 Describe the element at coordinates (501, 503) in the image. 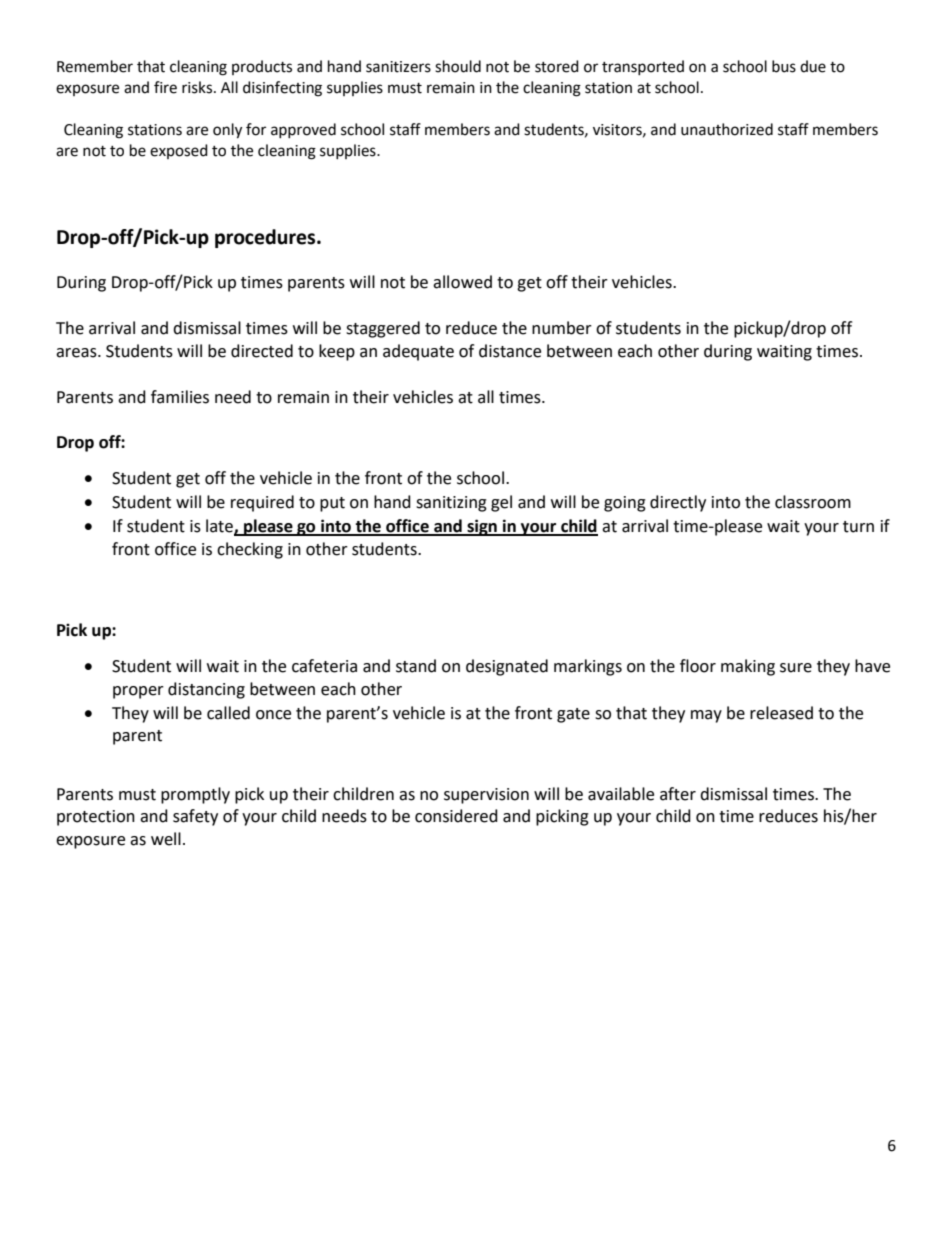

I see `gel` at that location.
